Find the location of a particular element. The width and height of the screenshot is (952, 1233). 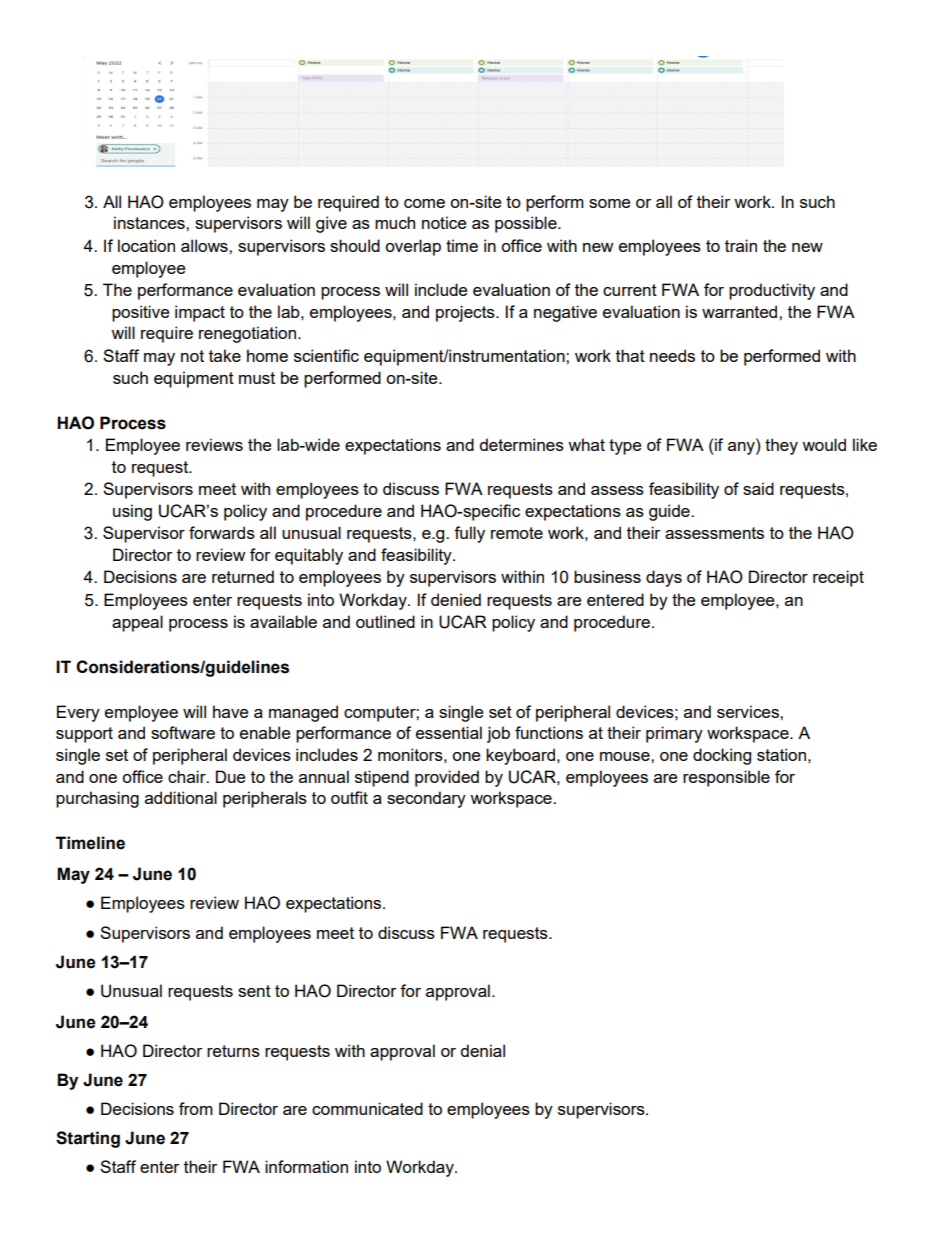

communicated is located at coordinates (367, 1108).
